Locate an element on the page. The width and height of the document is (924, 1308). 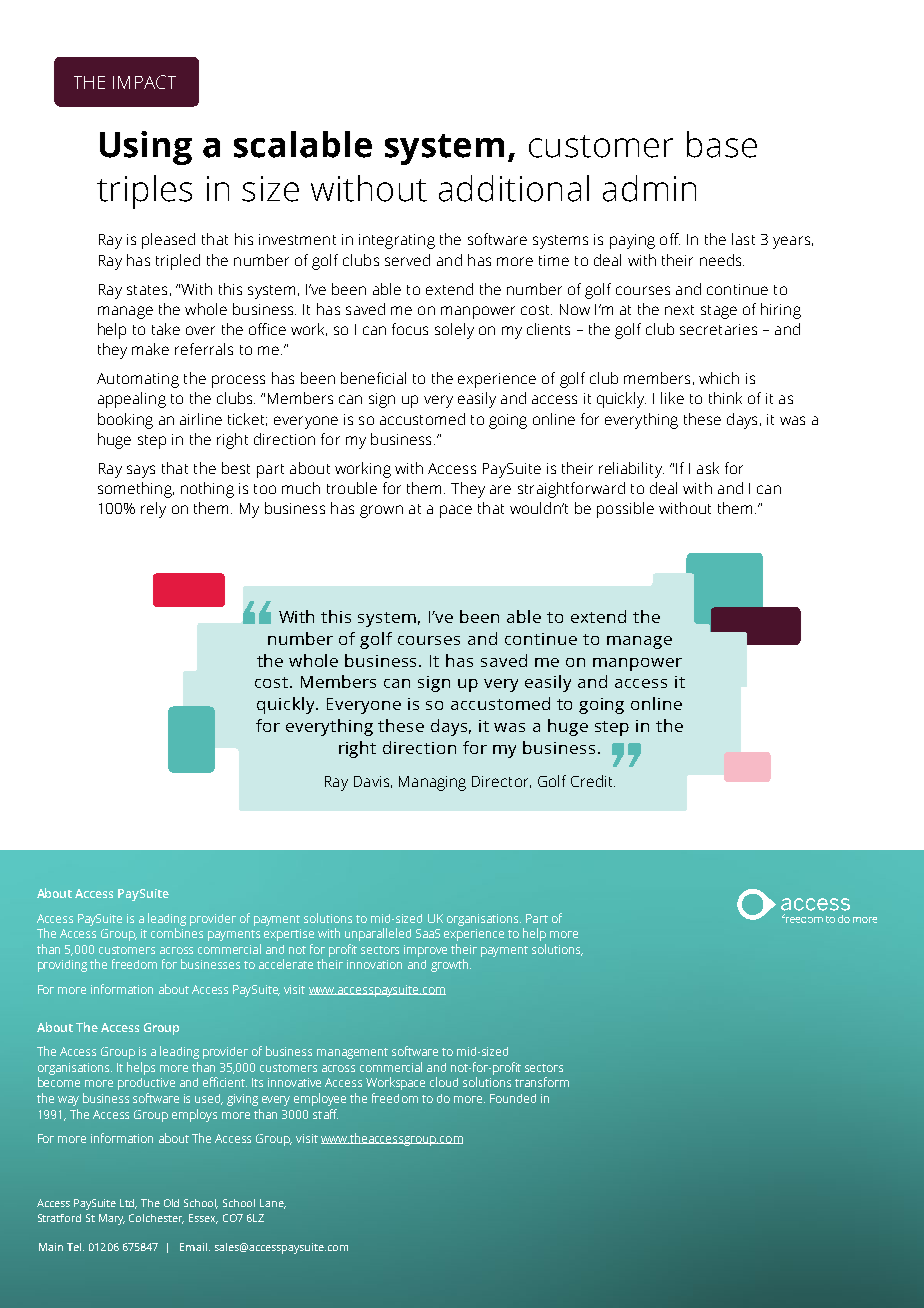
Using is located at coordinates (146, 148).
